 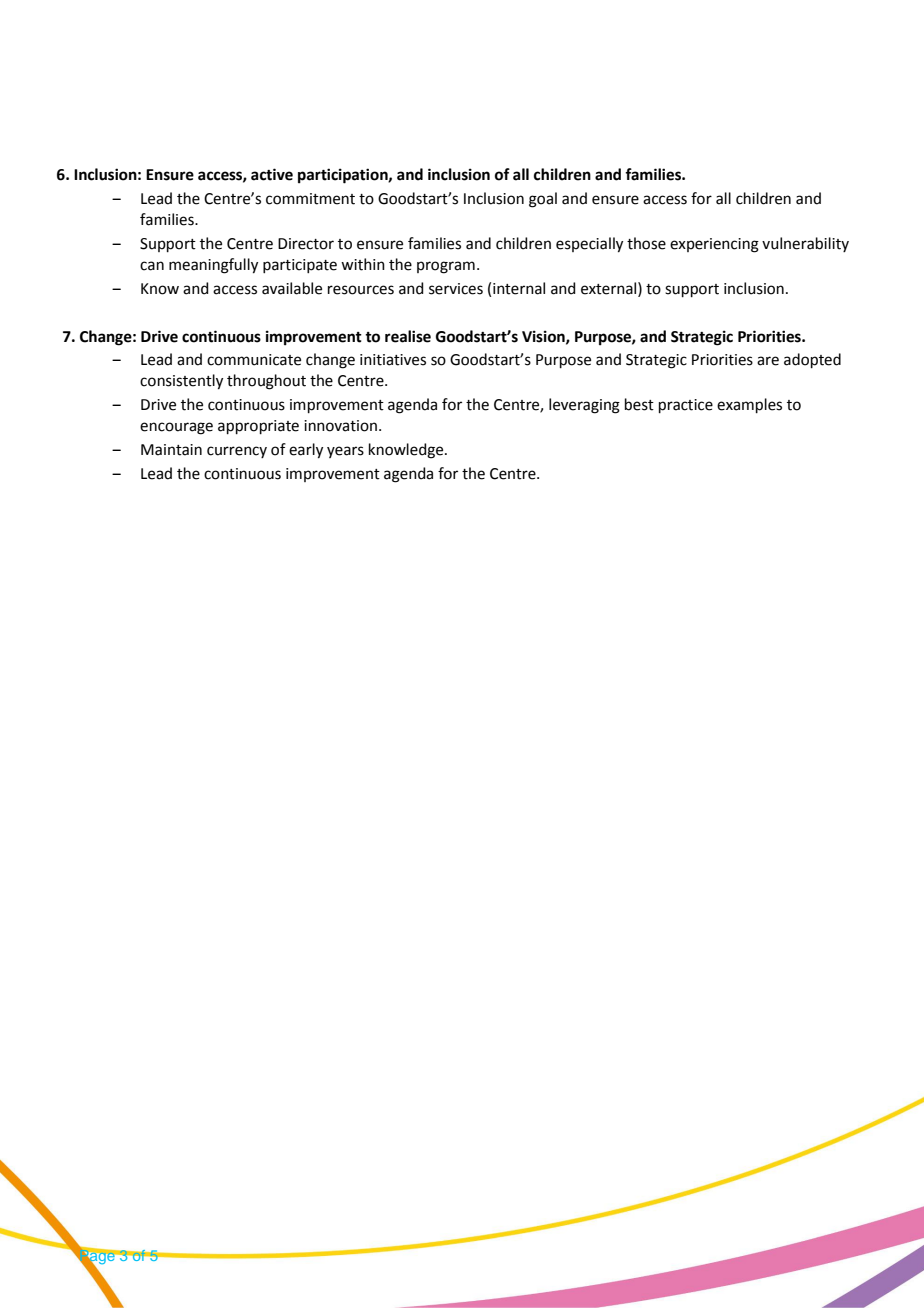 What do you see at coordinates (456, 289) in the screenshot?
I see `services` at bounding box center [456, 289].
